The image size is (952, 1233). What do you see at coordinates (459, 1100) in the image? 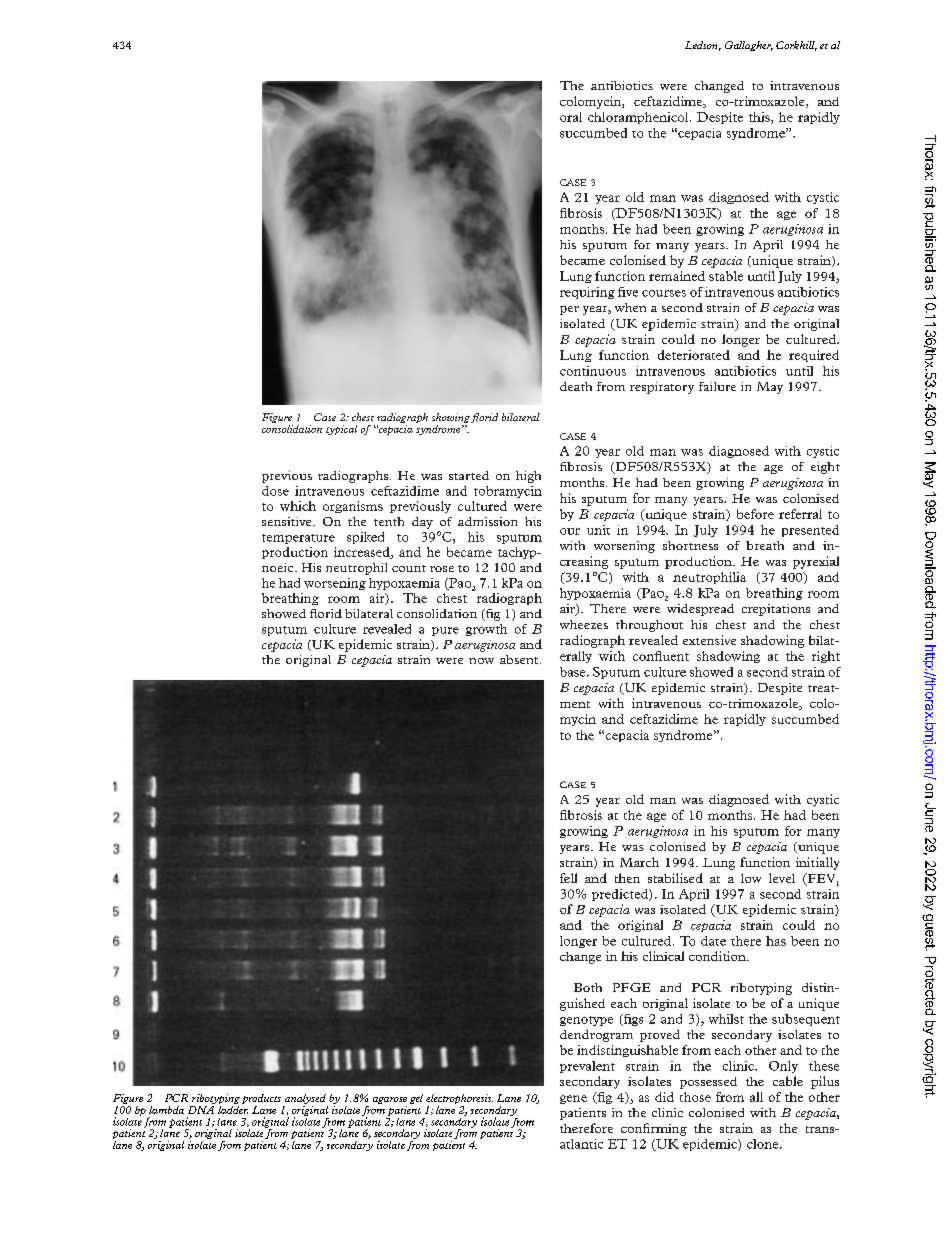
I see `electrophoresis` at bounding box center [459, 1100].
